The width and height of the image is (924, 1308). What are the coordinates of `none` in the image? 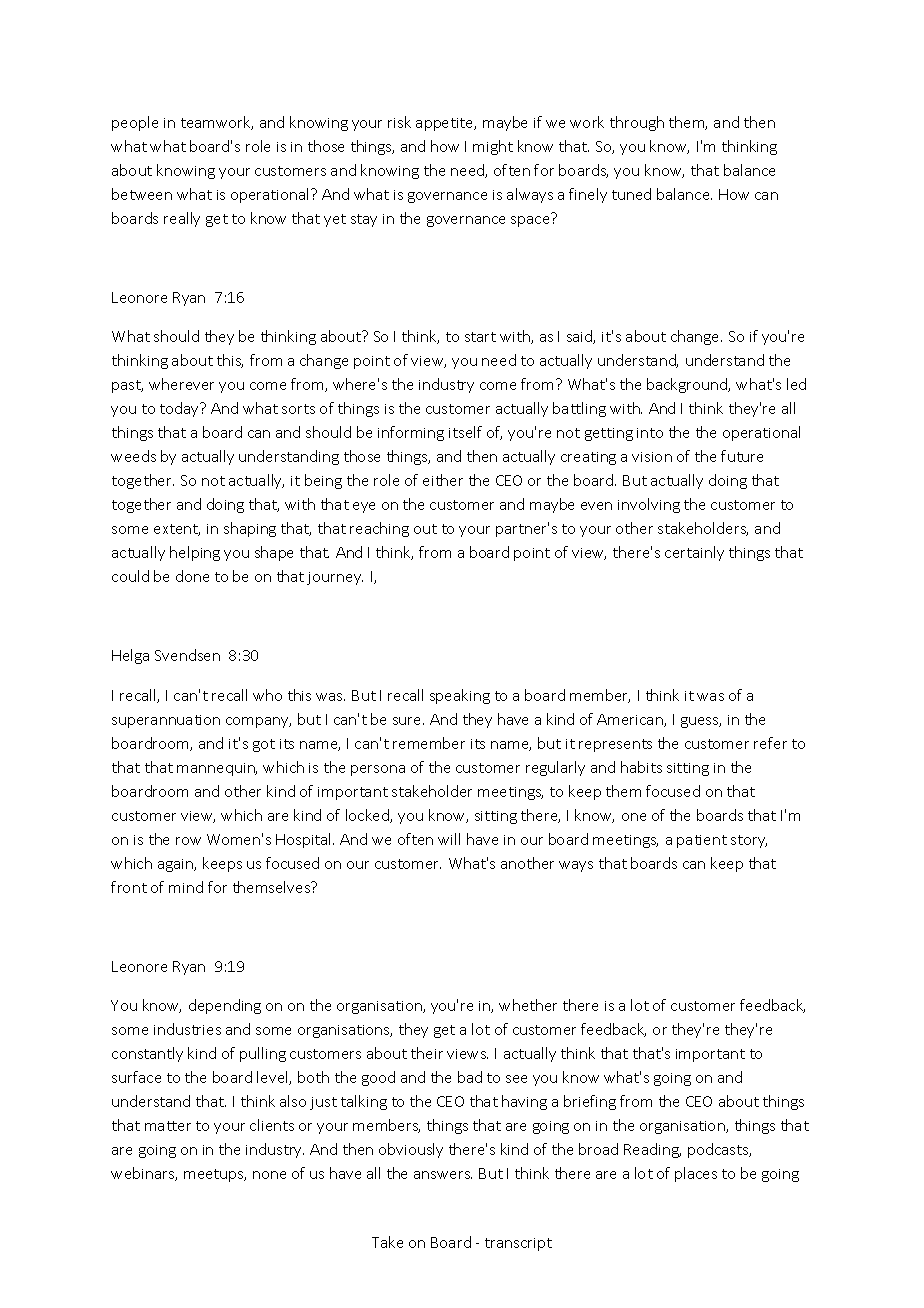 It's located at (269, 1175).
